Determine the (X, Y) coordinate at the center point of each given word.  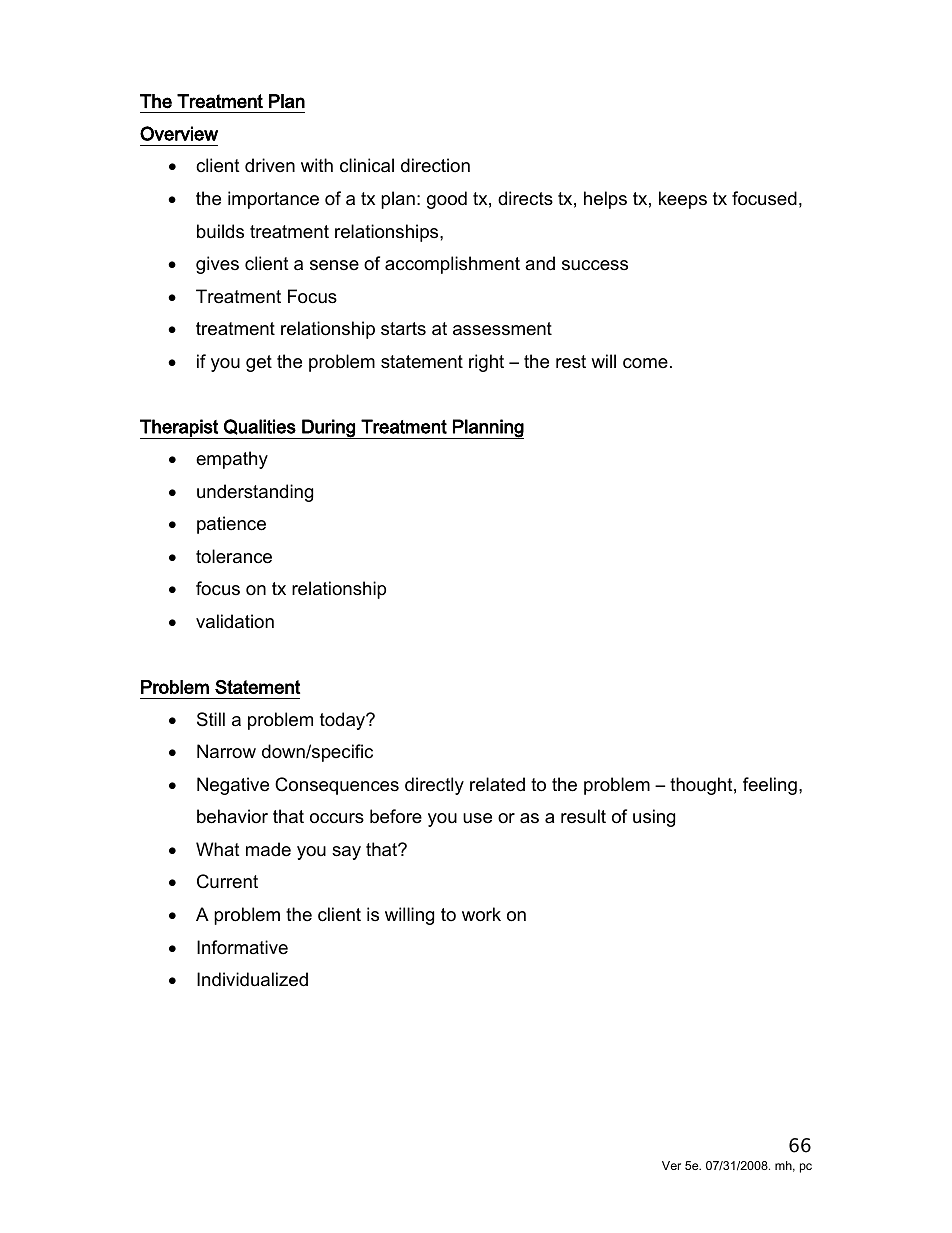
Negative (233, 786)
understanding (255, 493)
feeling (770, 786)
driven (270, 165)
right (486, 363)
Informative (242, 947)
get (259, 363)
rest (571, 362)
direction (435, 165)
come (645, 363)
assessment (502, 329)
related (497, 784)
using (654, 818)
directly (434, 786)
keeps (683, 200)
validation (235, 621)
